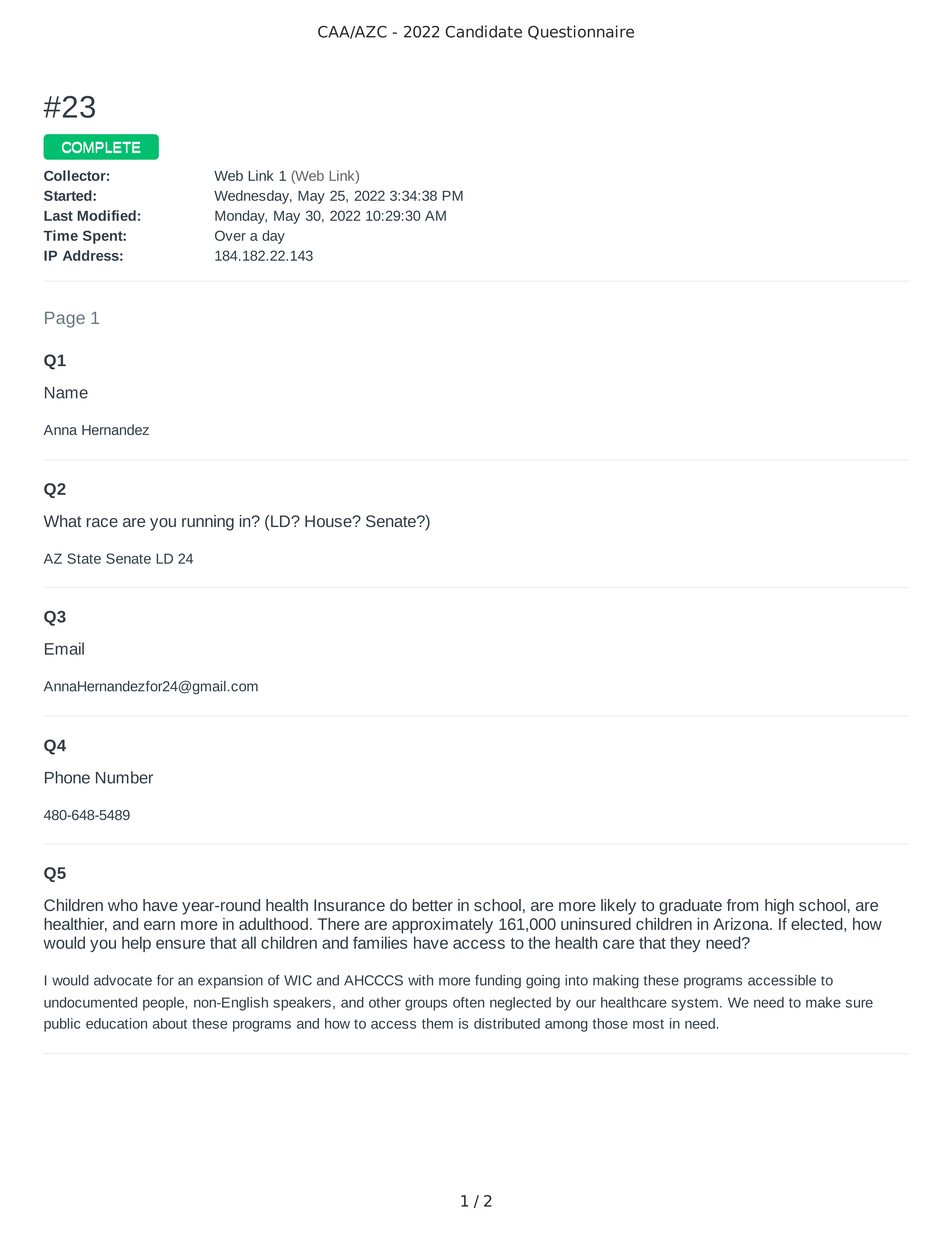  Describe the element at coordinates (102, 522) in the screenshot. I see `race` at that location.
